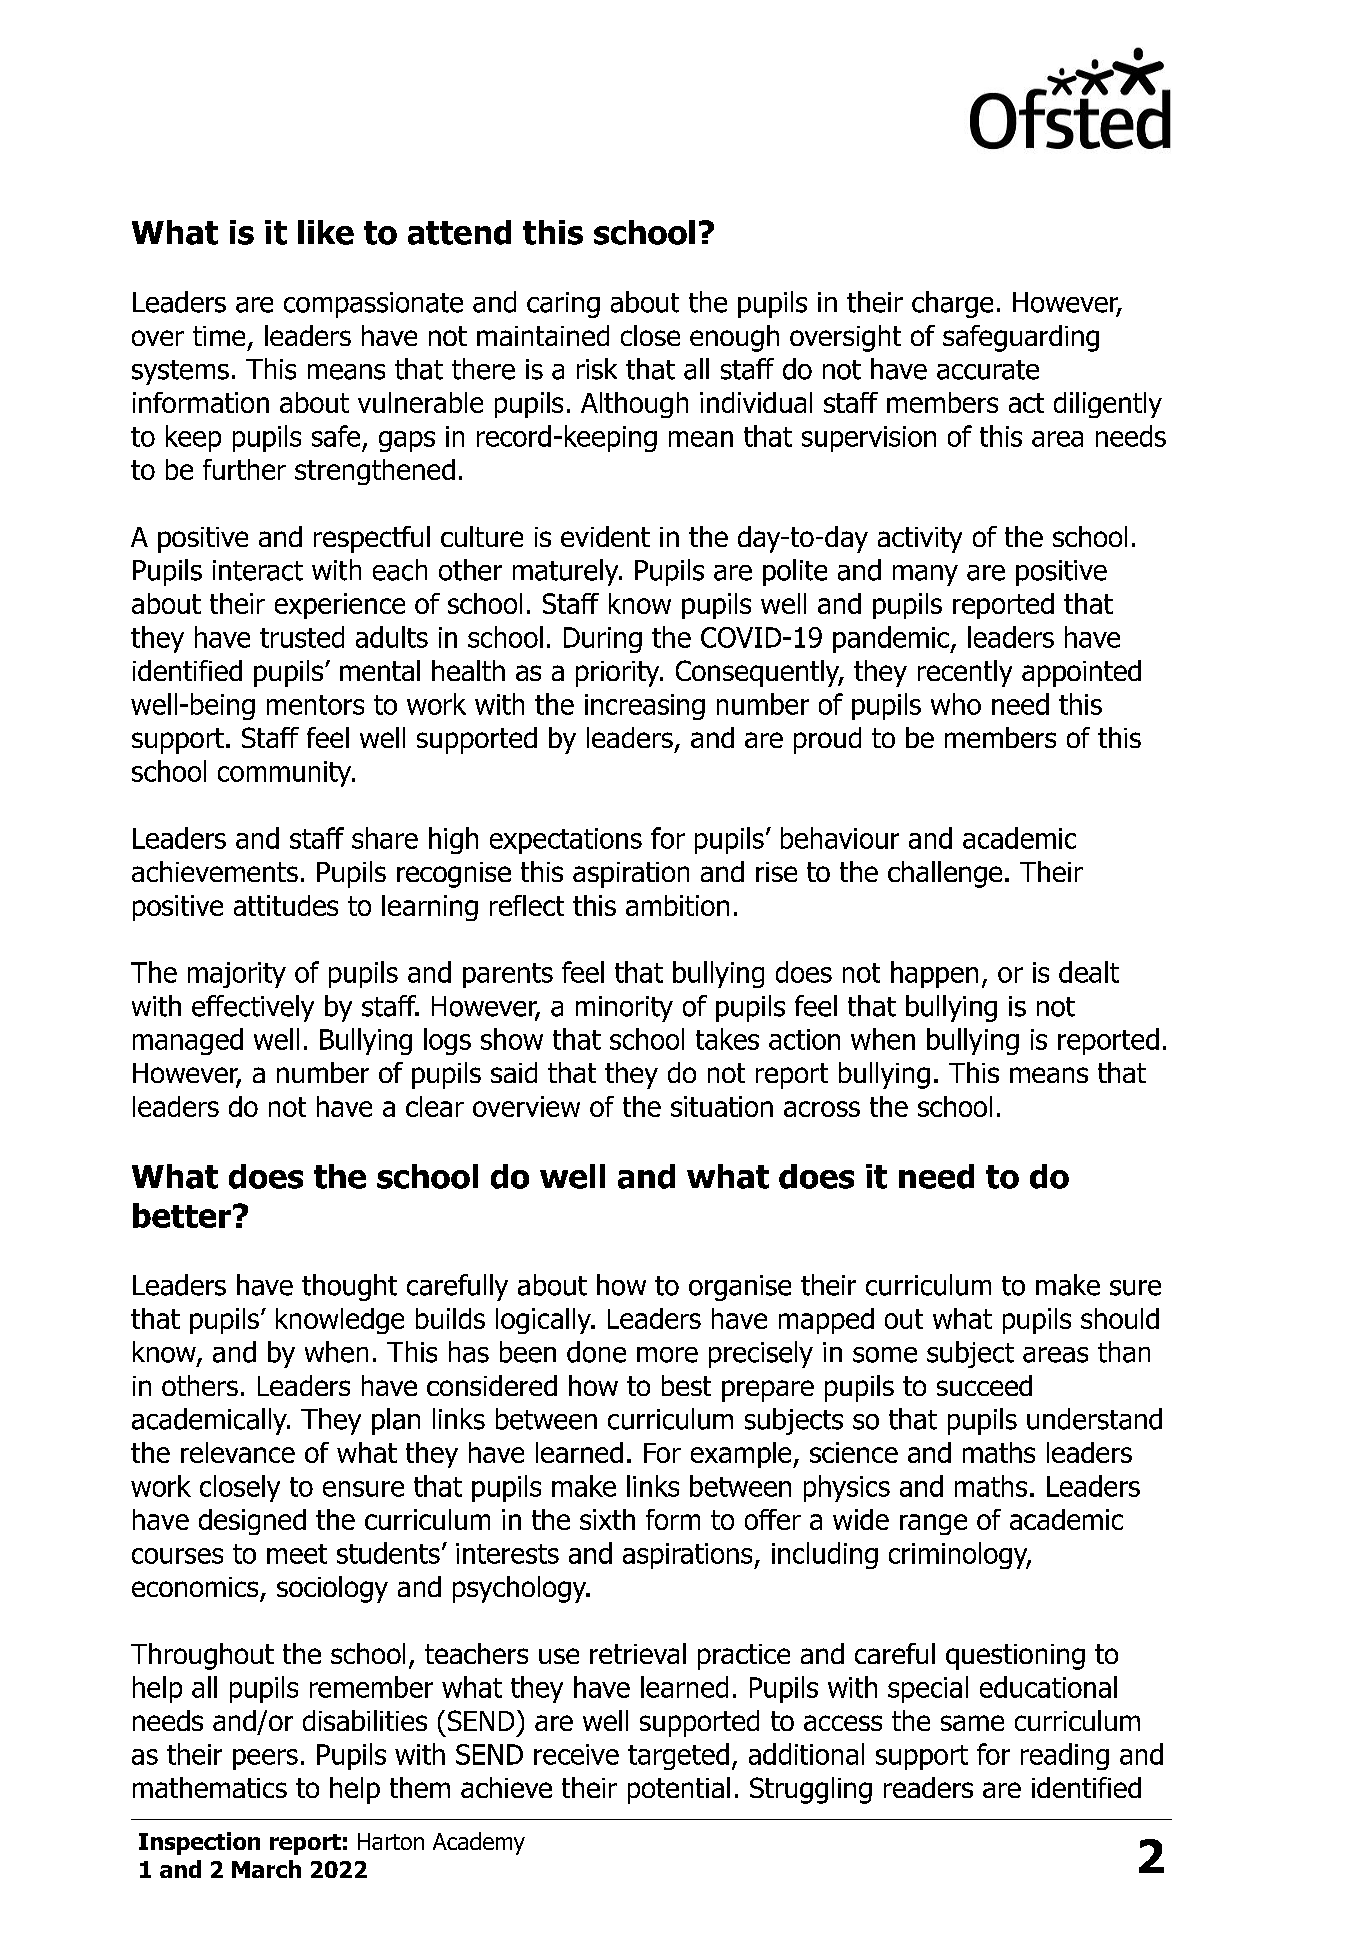  Describe the element at coordinates (984, 1385) in the screenshot. I see `succeed` at that location.
